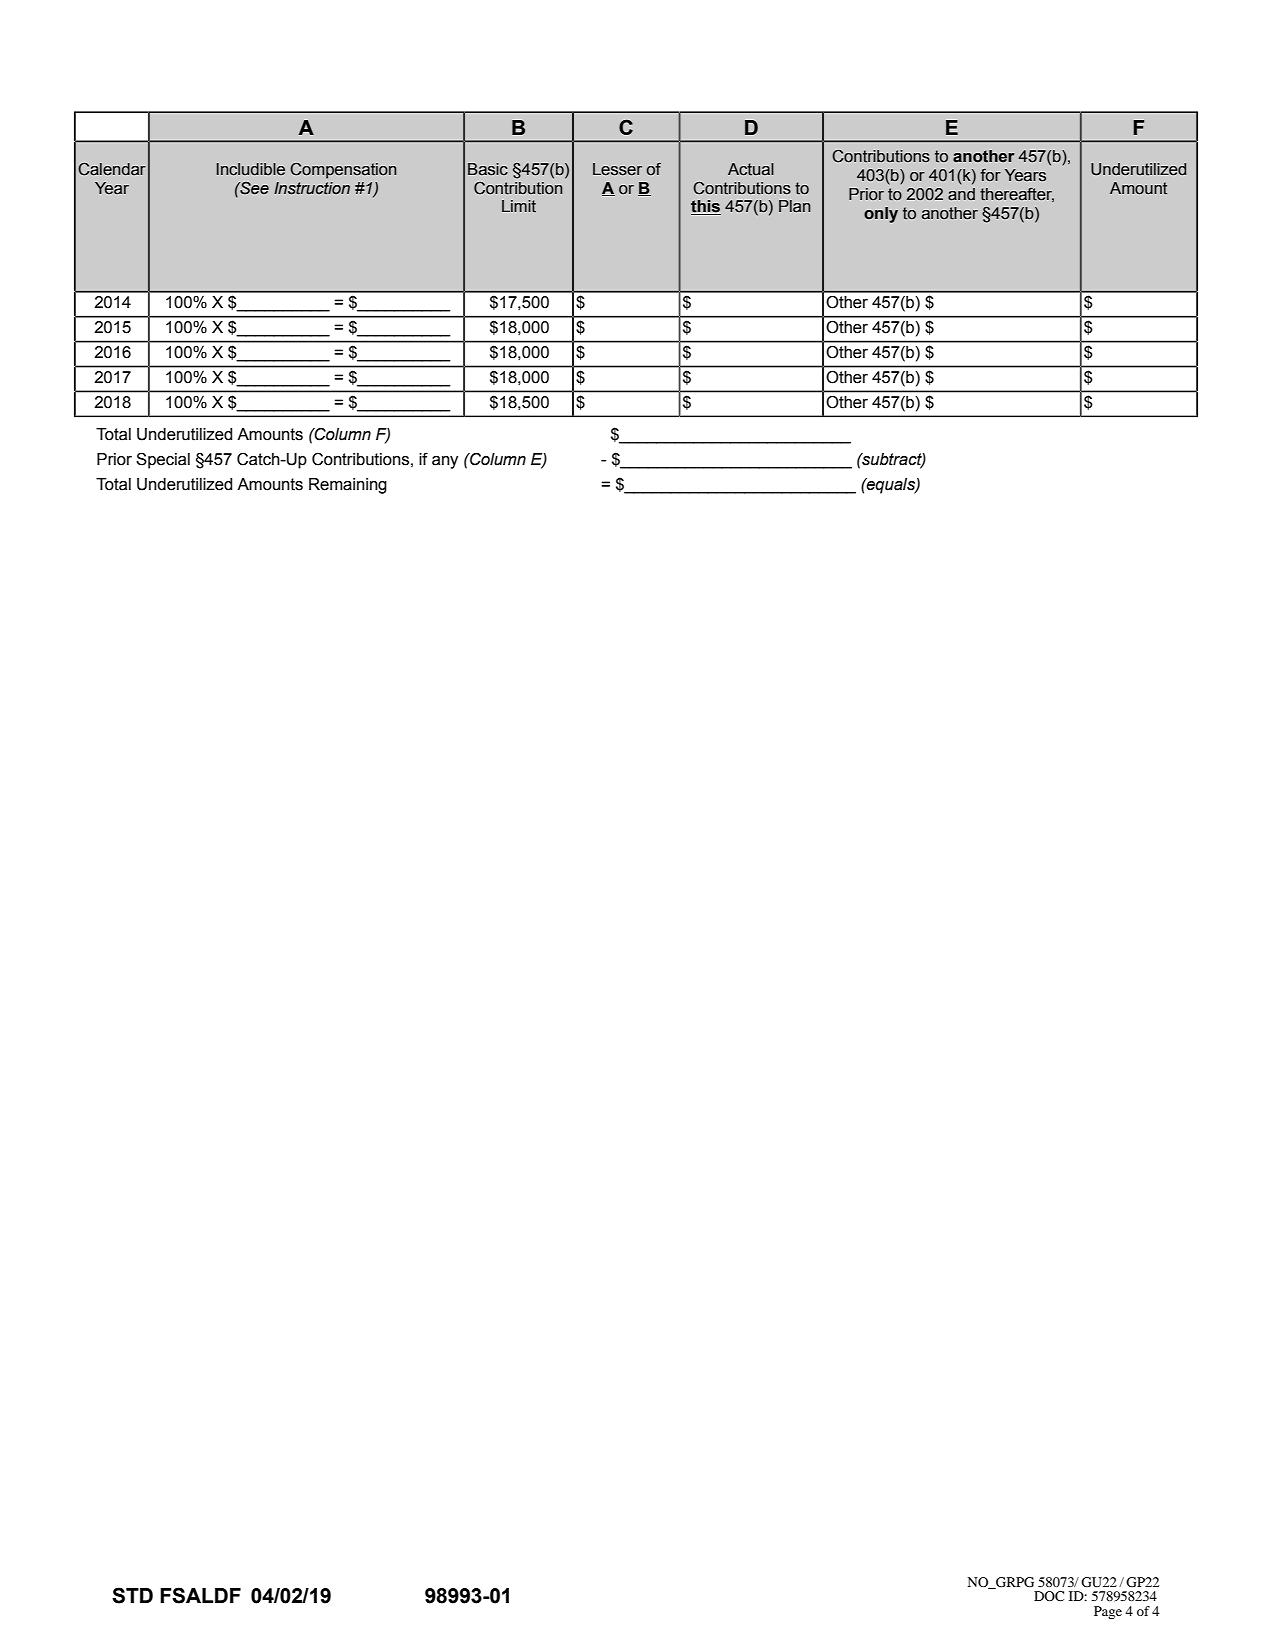  What do you see at coordinates (312, 188) in the page?
I see `Instruction` at bounding box center [312, 188].
